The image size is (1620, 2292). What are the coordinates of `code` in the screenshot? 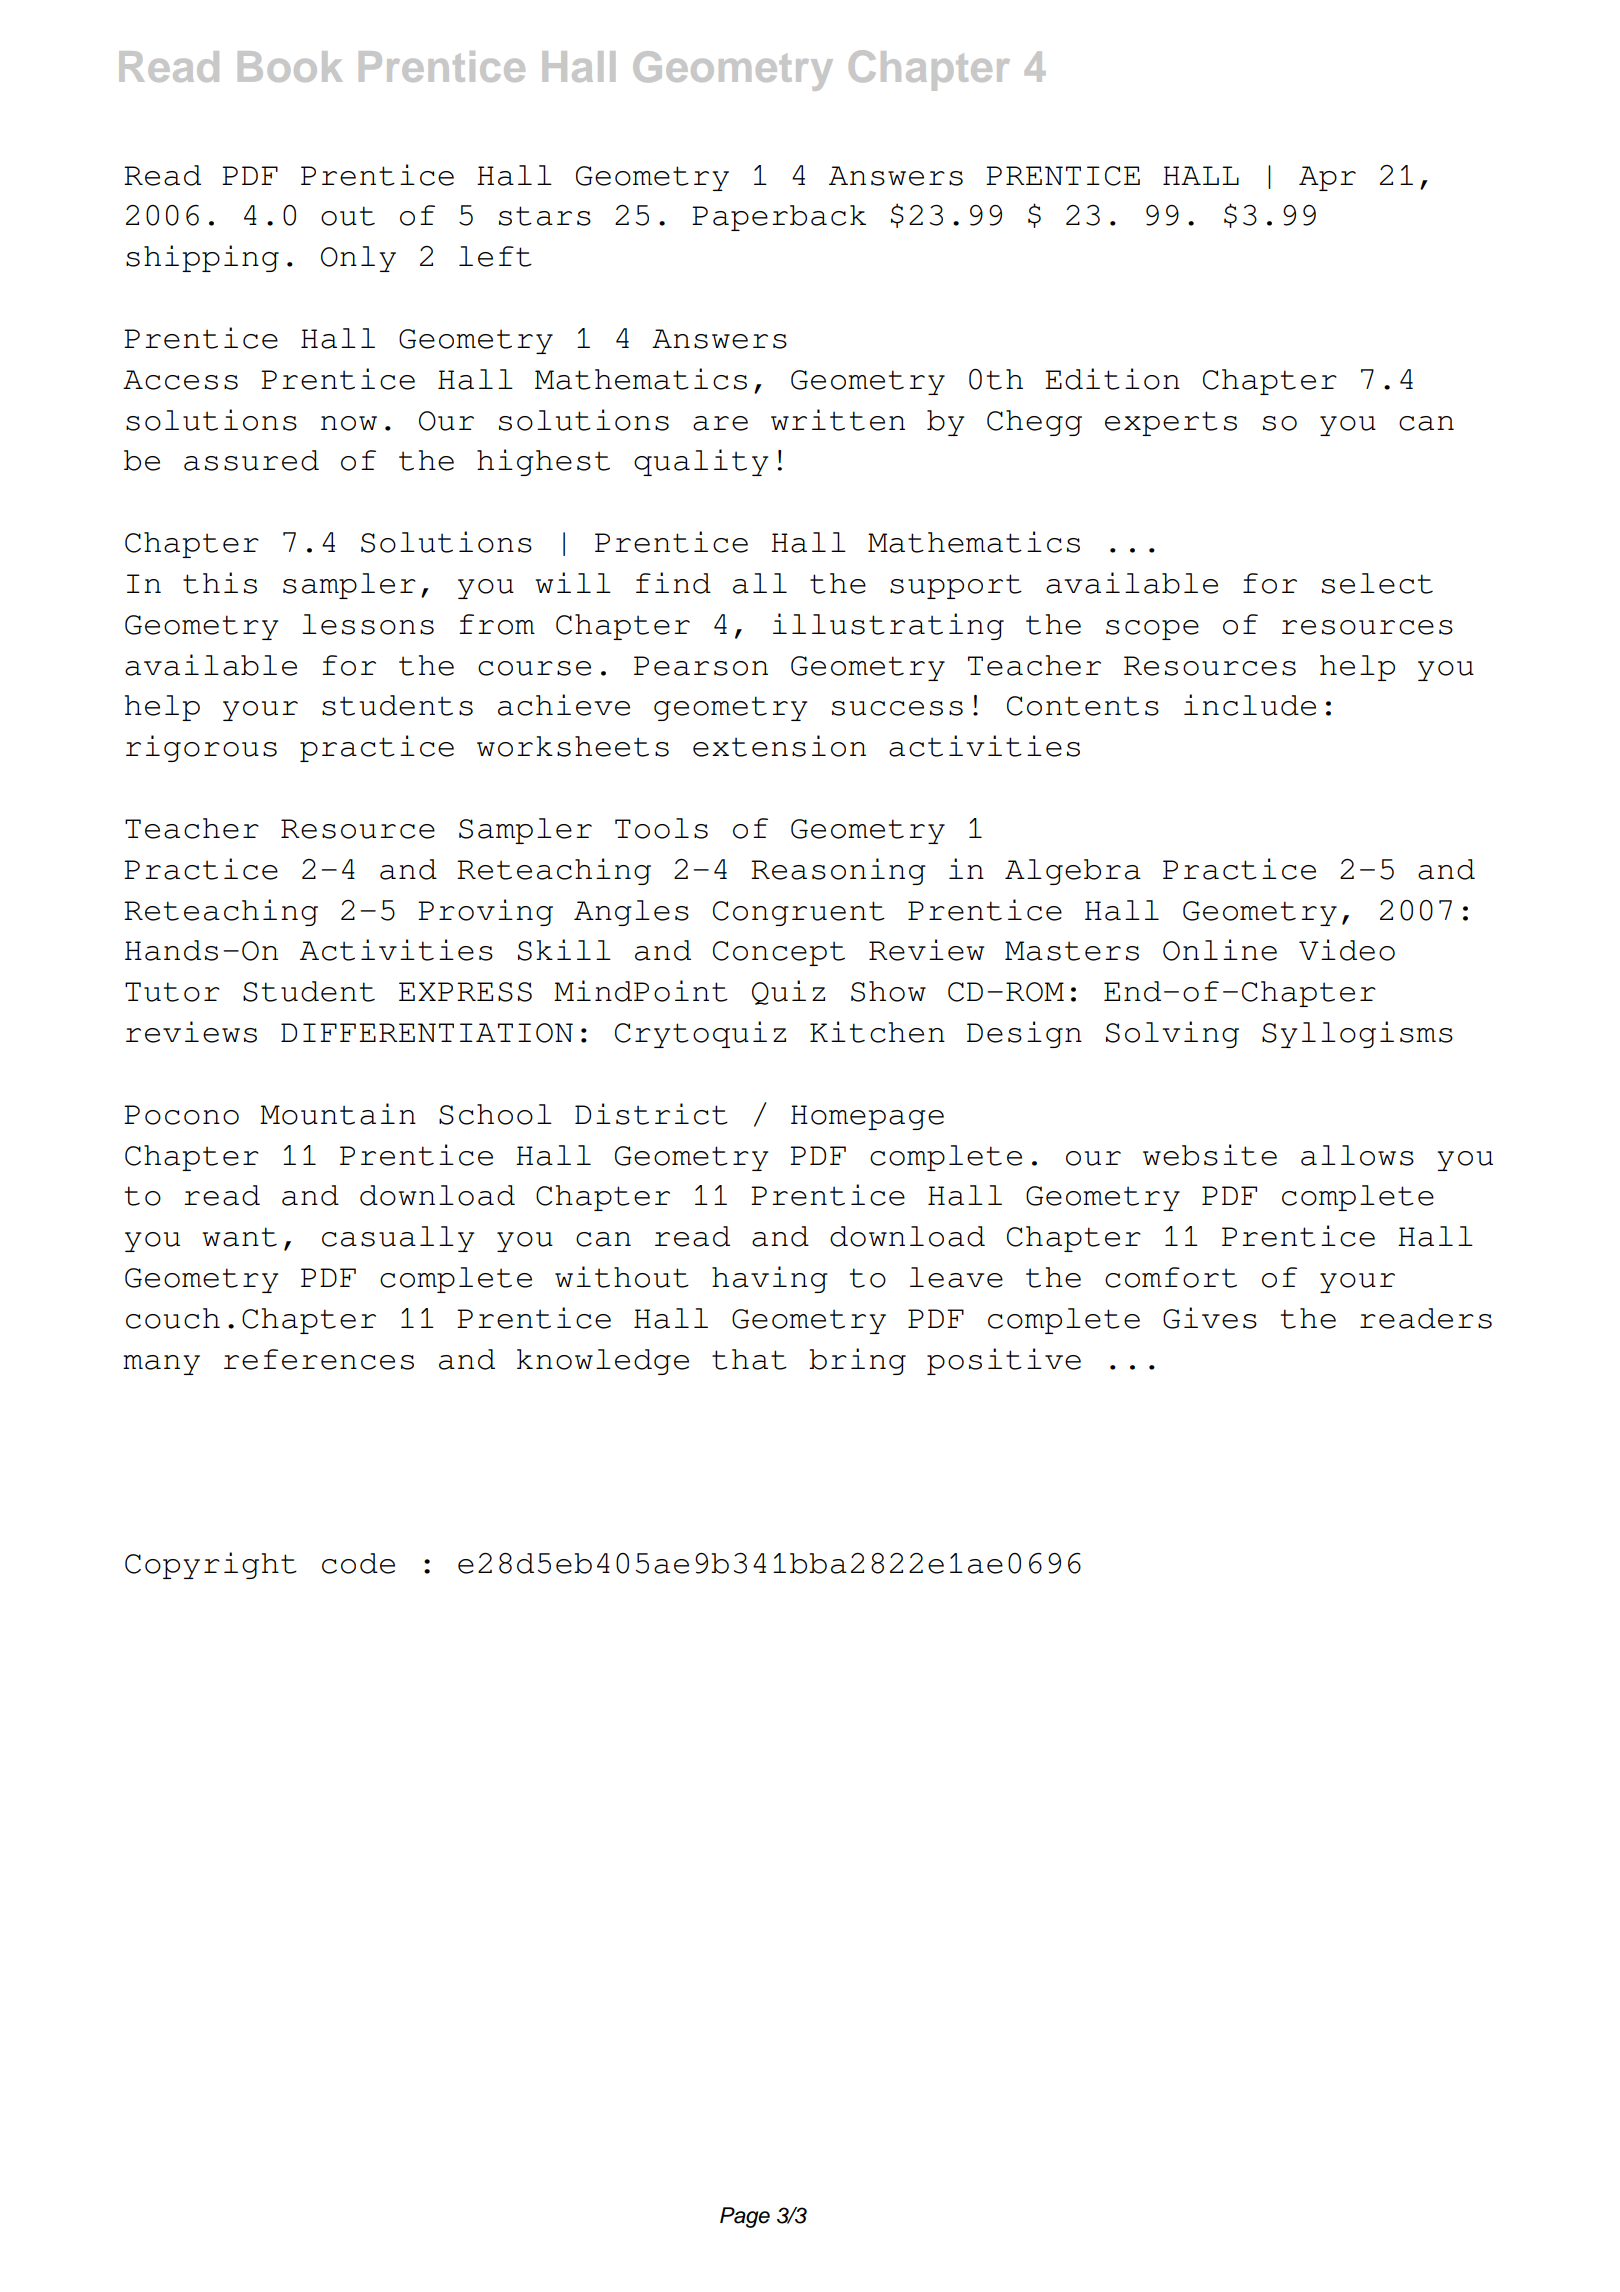 It's located at (358, 1563).
